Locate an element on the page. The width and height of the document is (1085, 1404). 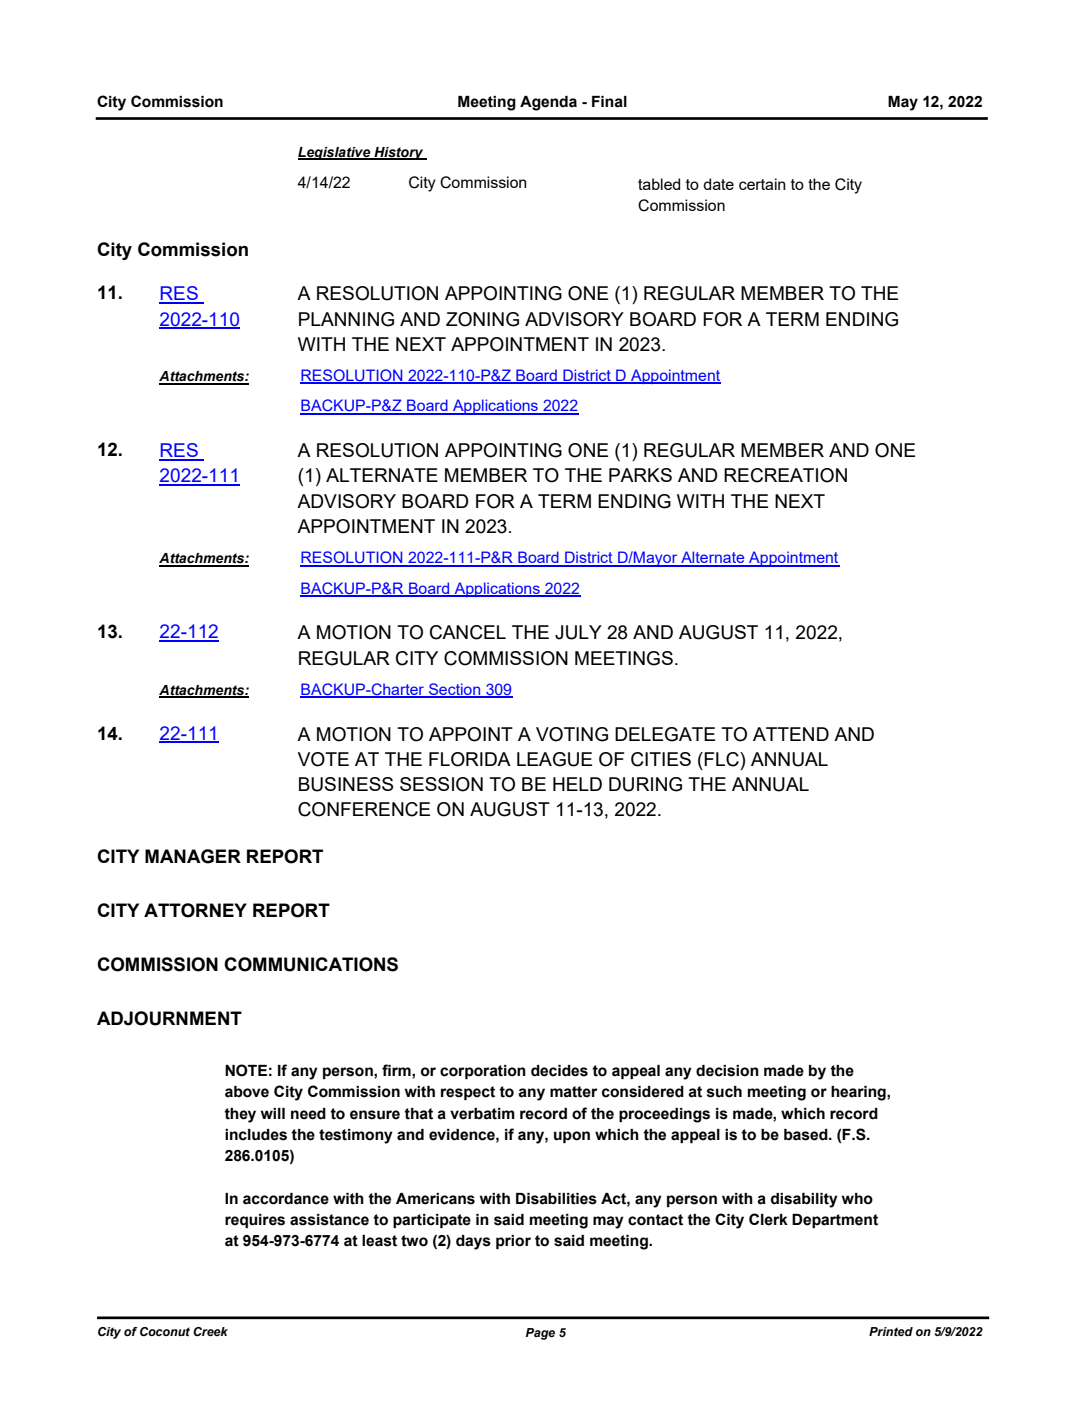
CANCEL is located at coordinates (468, 632).
